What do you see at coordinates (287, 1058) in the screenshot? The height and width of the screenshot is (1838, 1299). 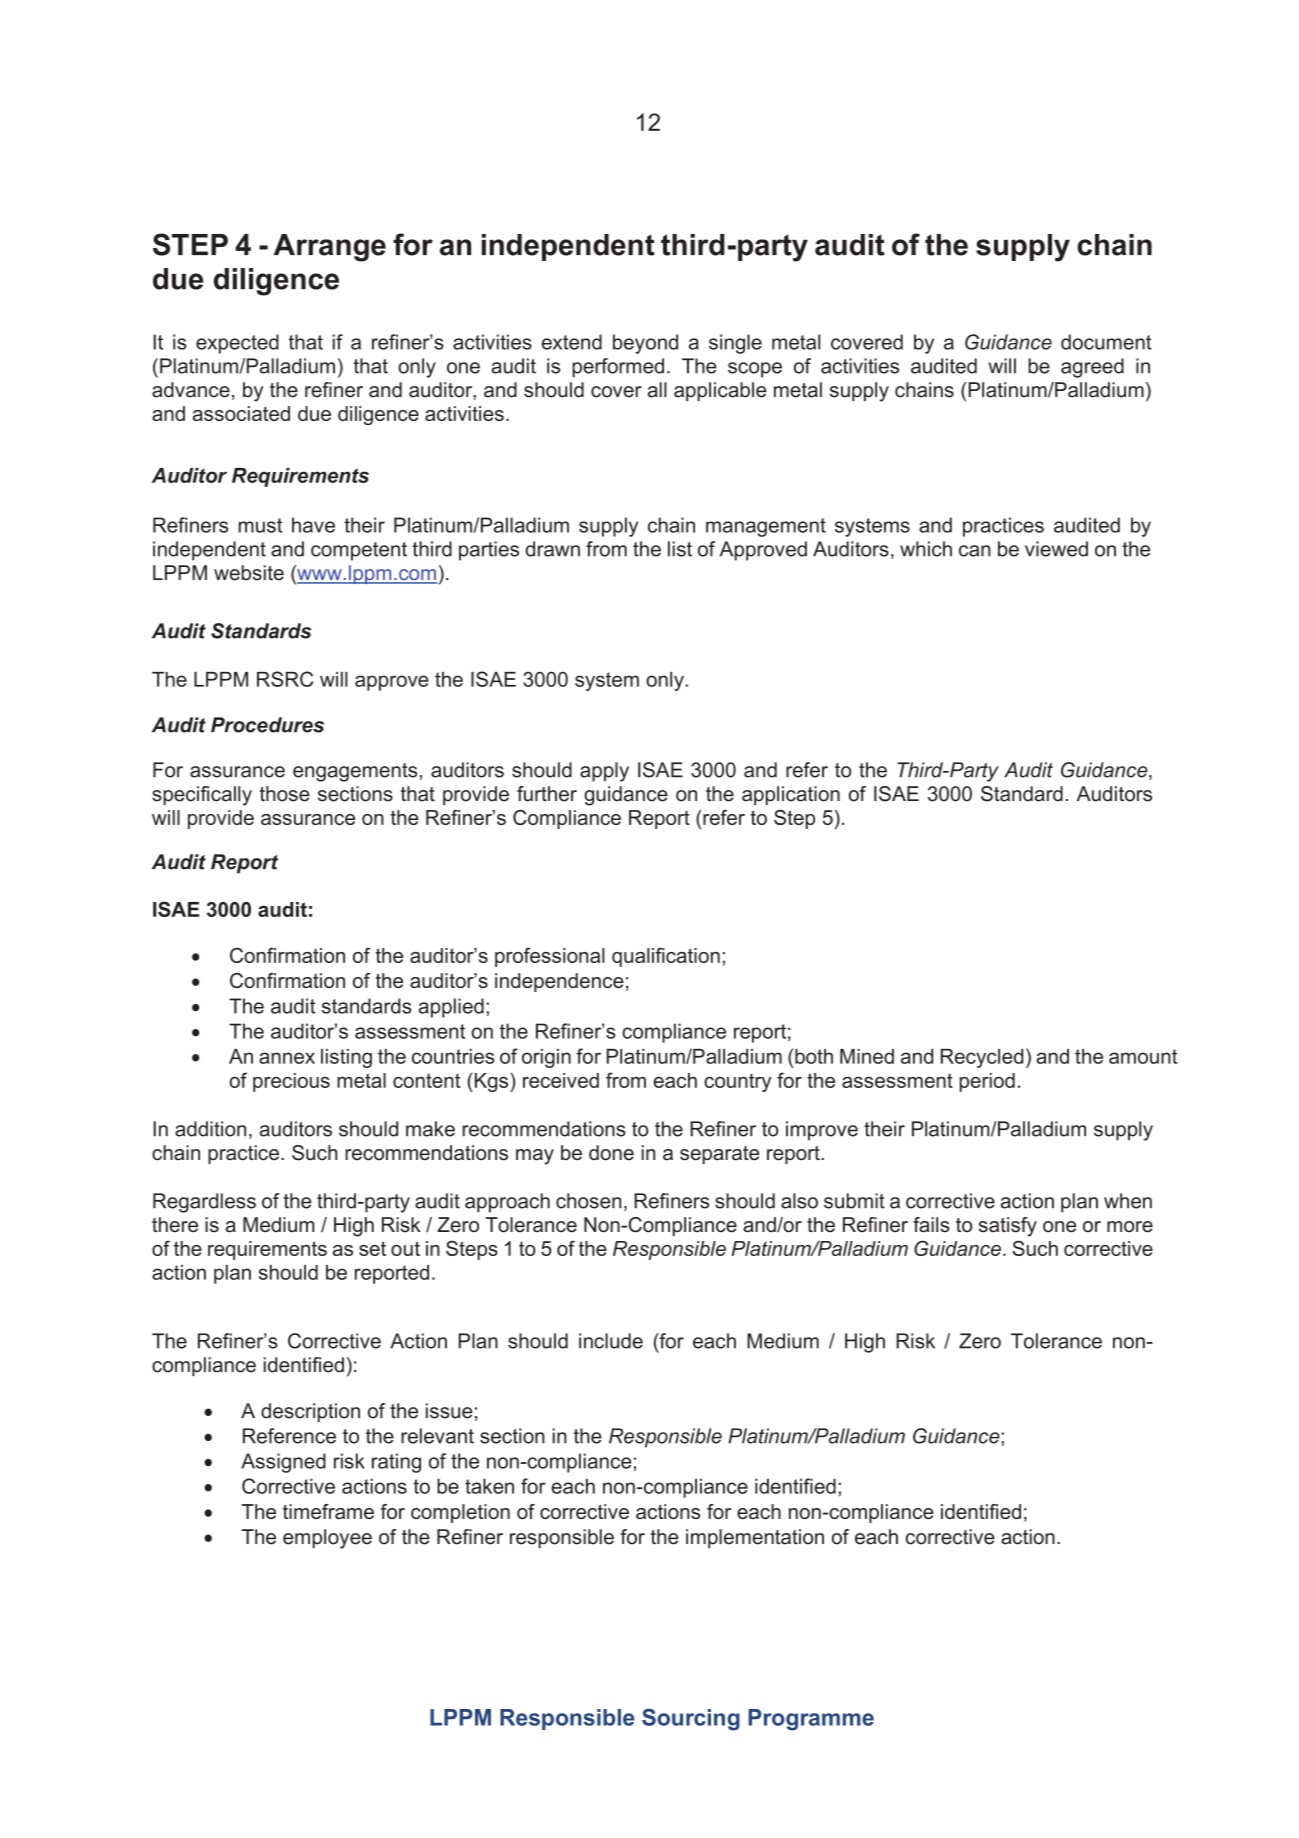 I see `annex` at bounding box center [287, 1058].
